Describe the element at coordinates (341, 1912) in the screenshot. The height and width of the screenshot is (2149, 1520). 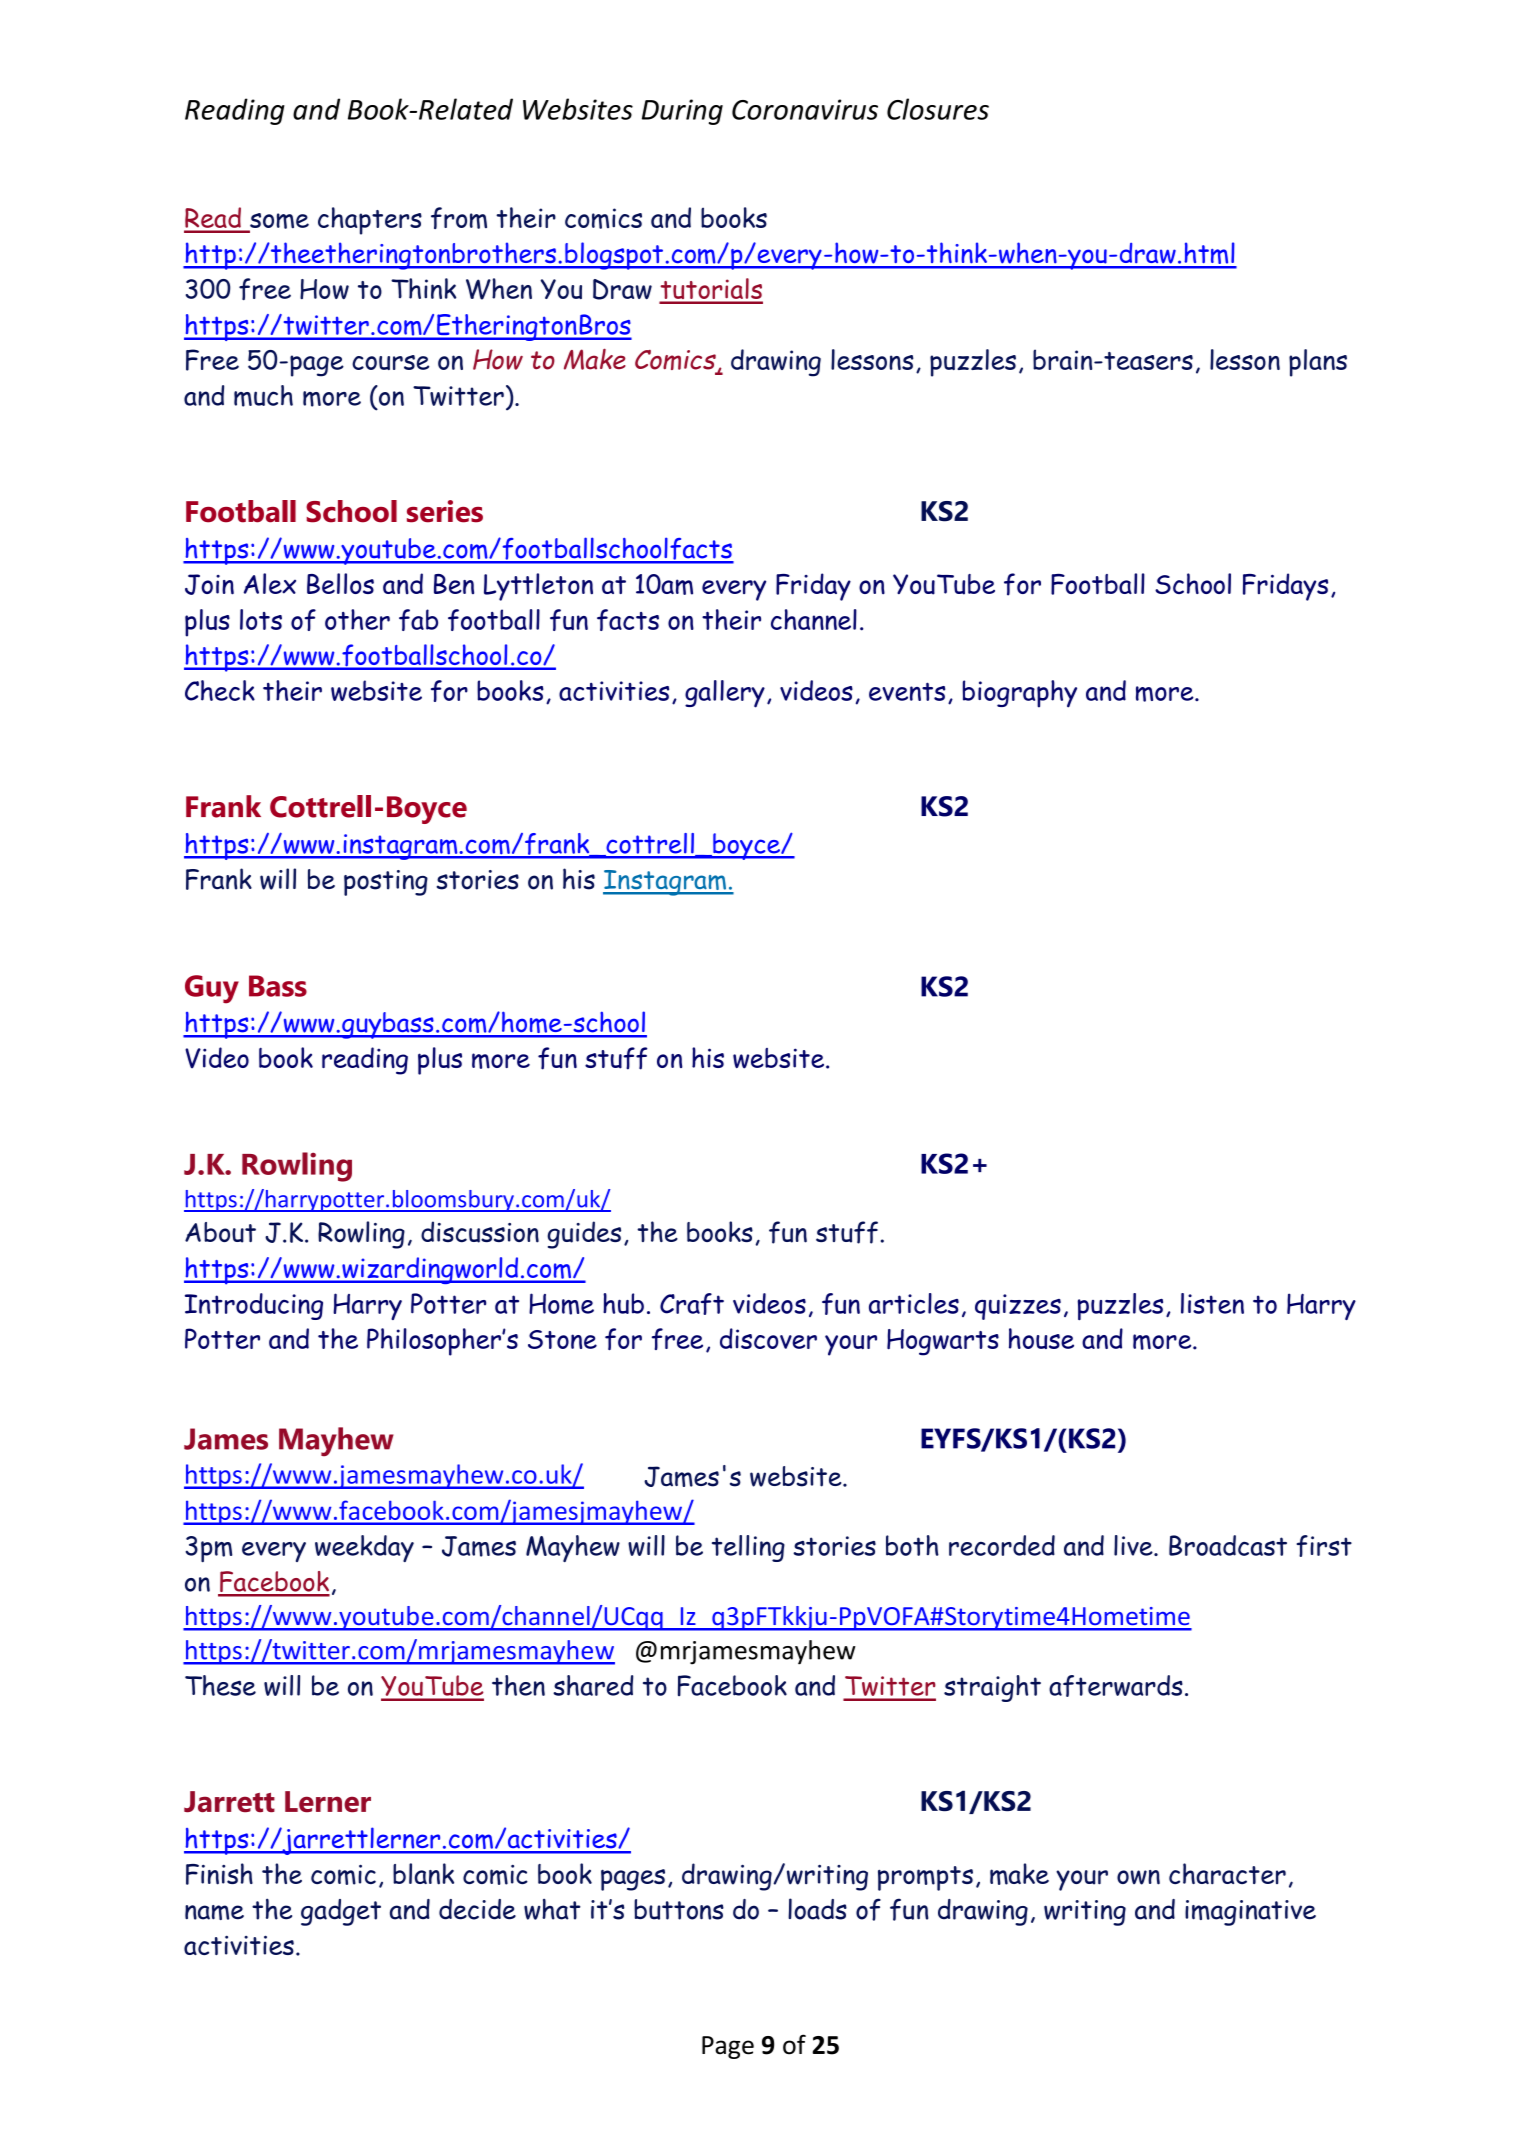
I see `gadget` at that location.
